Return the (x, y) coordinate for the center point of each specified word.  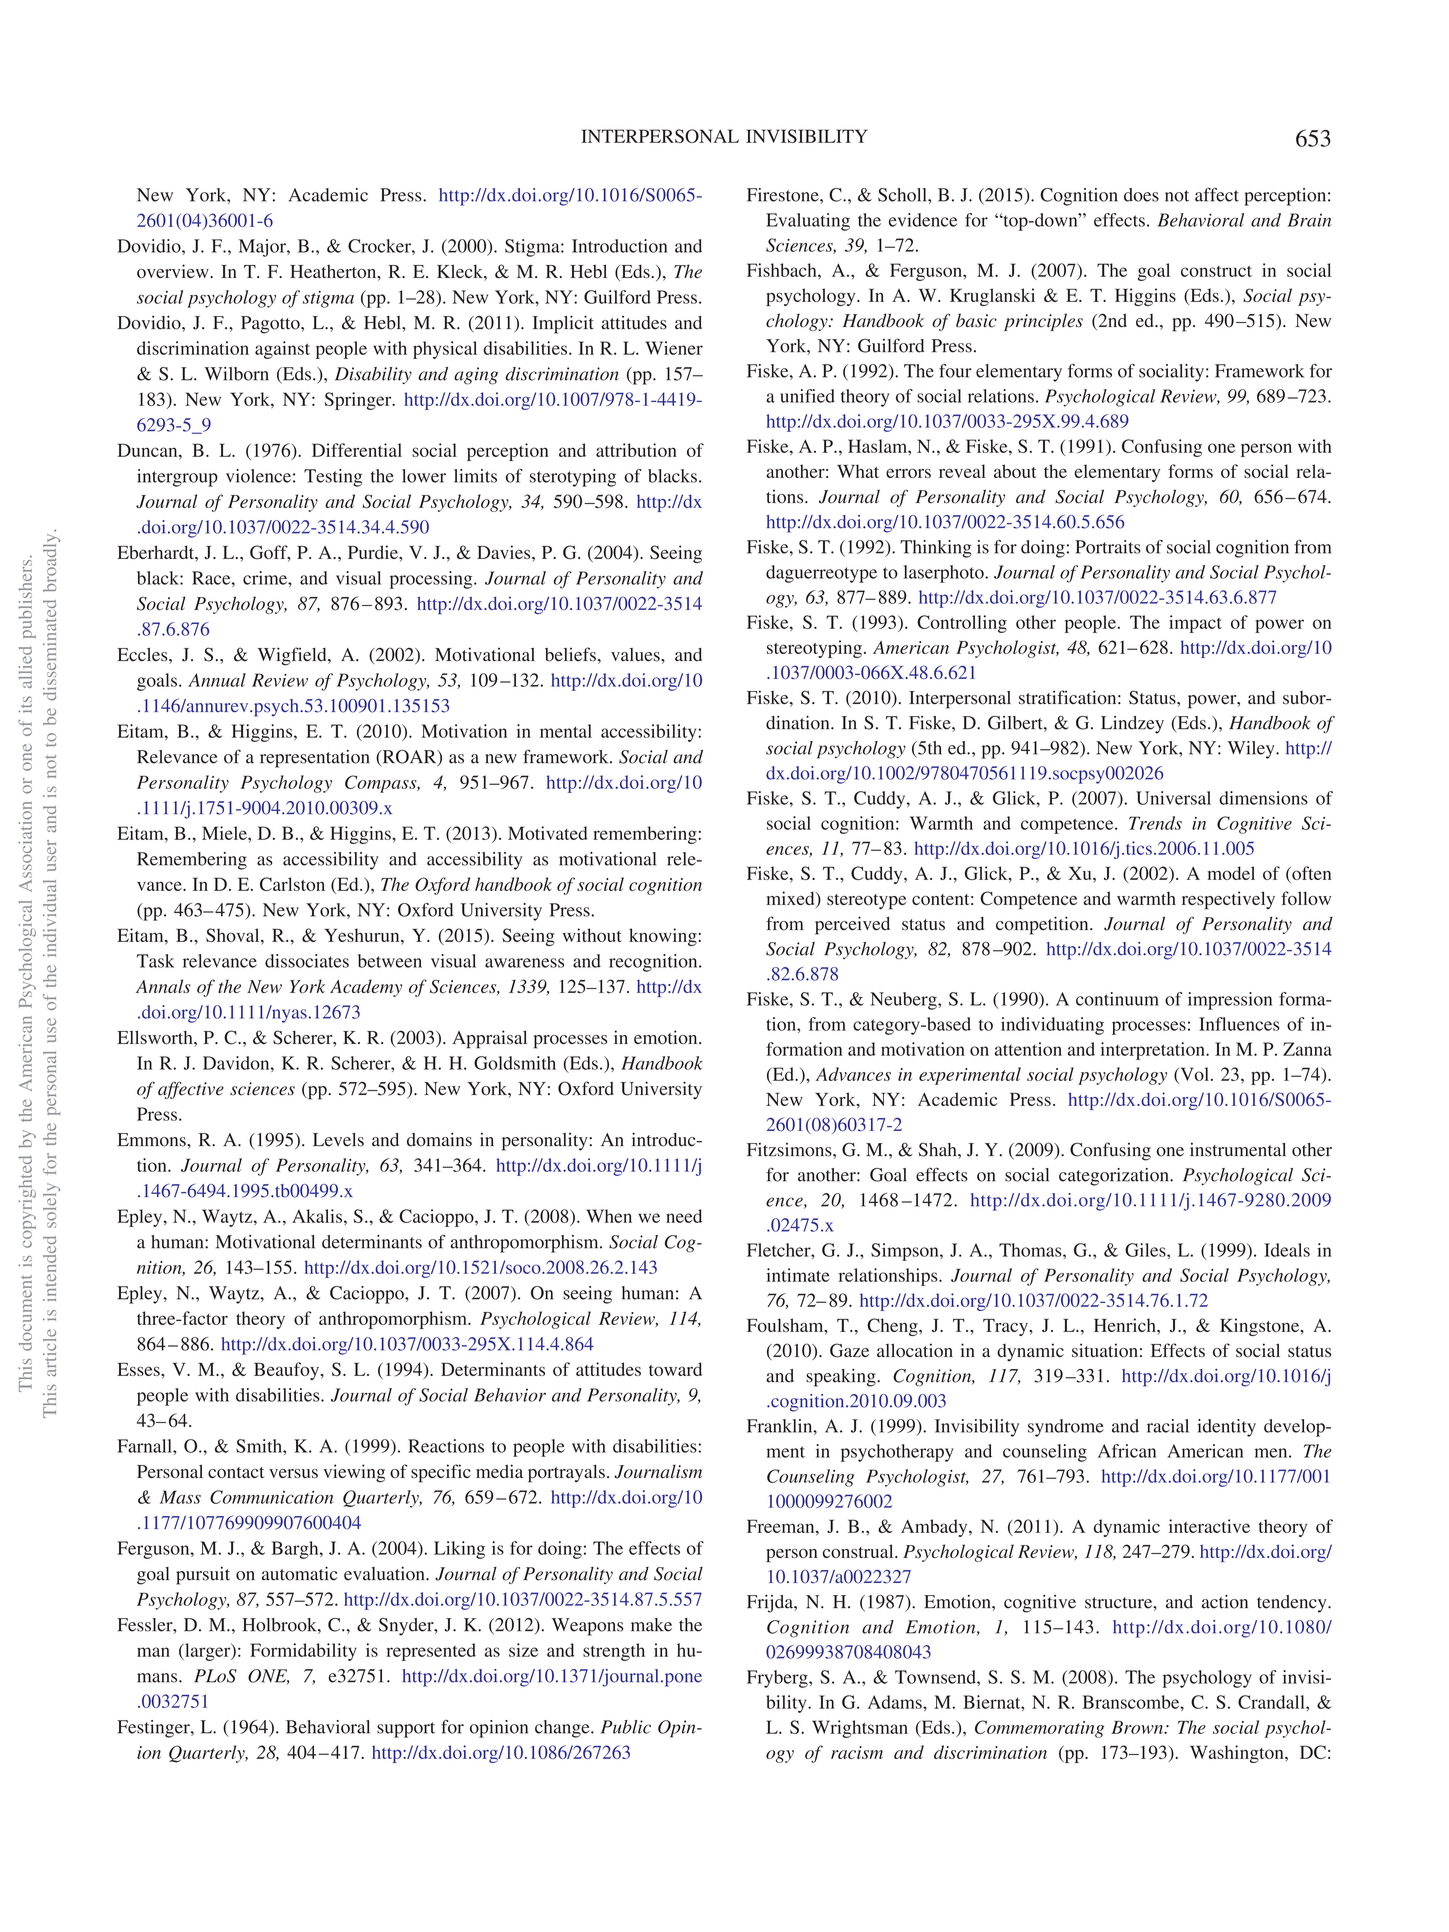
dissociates (307, 961)
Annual (217, 680)
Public (626, 1727)
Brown (1138, 1727)
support (406, 1730)
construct (1216, 271)
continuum (1117, 999)
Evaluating (808, 222)
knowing (663, 937)
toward (675, 1369)
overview (174, 271)
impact (1195, 624)
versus (293, 1474)
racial (1168, 1426)
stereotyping (814, 649)
